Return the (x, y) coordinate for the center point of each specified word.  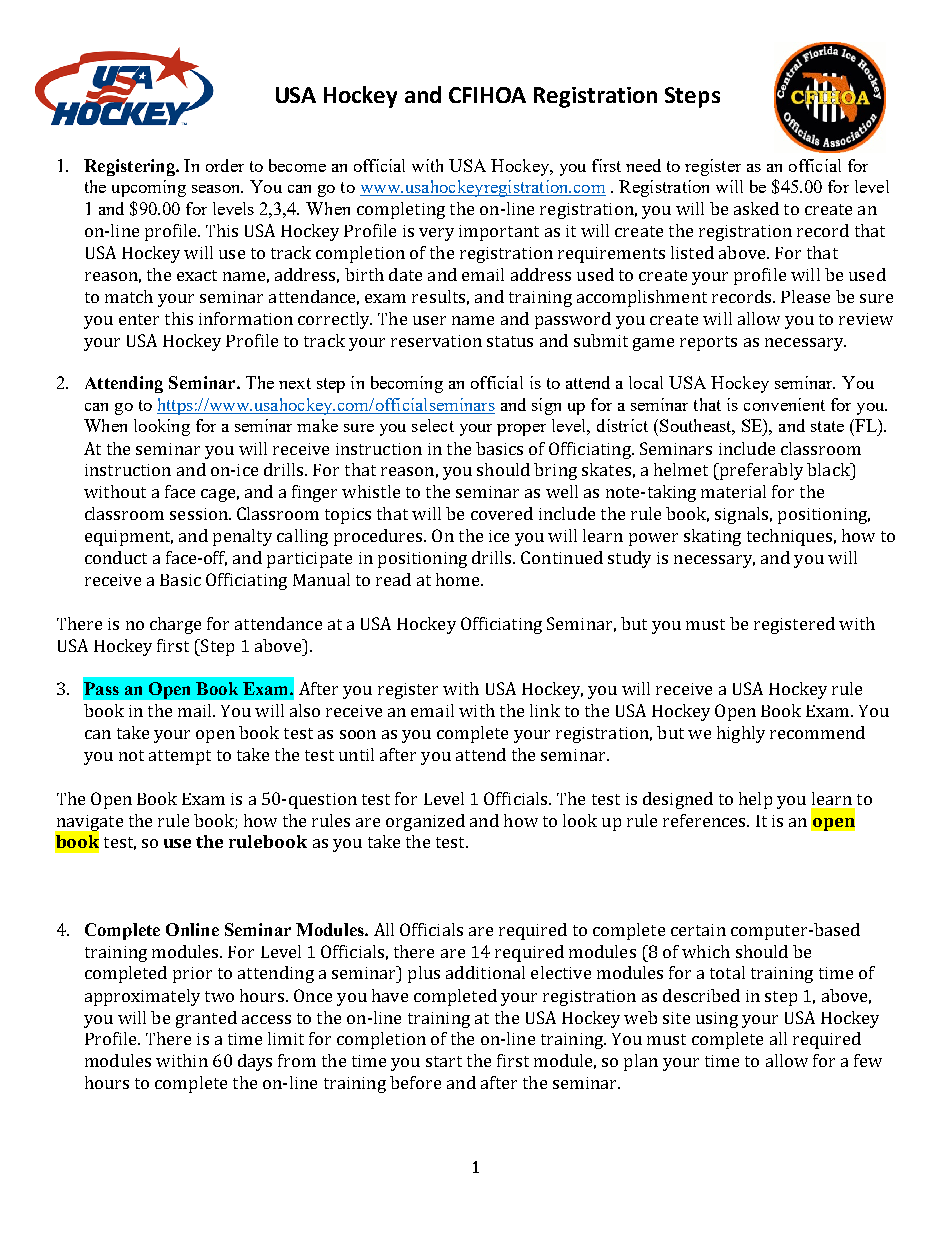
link (545, 710)
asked (756, 208)
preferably (760, 471)
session (200, 514)
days (255, 1062)
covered (502, 513)
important (499, 233)
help (755, 800)
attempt (180, 757)
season (217, 189)
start (444, 1061)
